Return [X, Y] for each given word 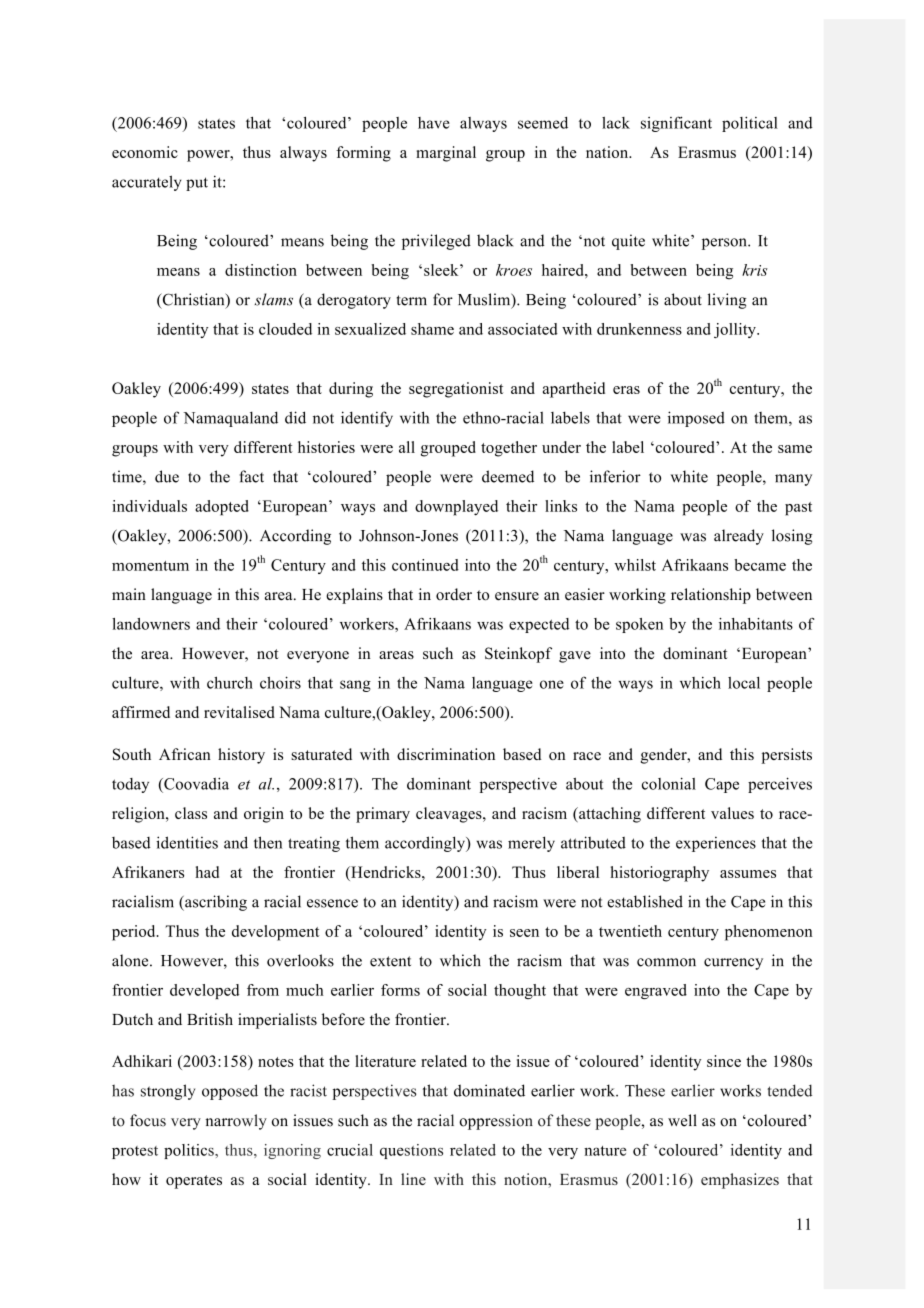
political [750, 124]
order [454, 594]
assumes [748, 874]
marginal [446, 154]
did [295, 417]
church [230, 682]
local [744, 683]
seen [524, 933]
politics [190, 1151]
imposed [696, 419]
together [509, 449]
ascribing [215, 903]
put [197, 184]
